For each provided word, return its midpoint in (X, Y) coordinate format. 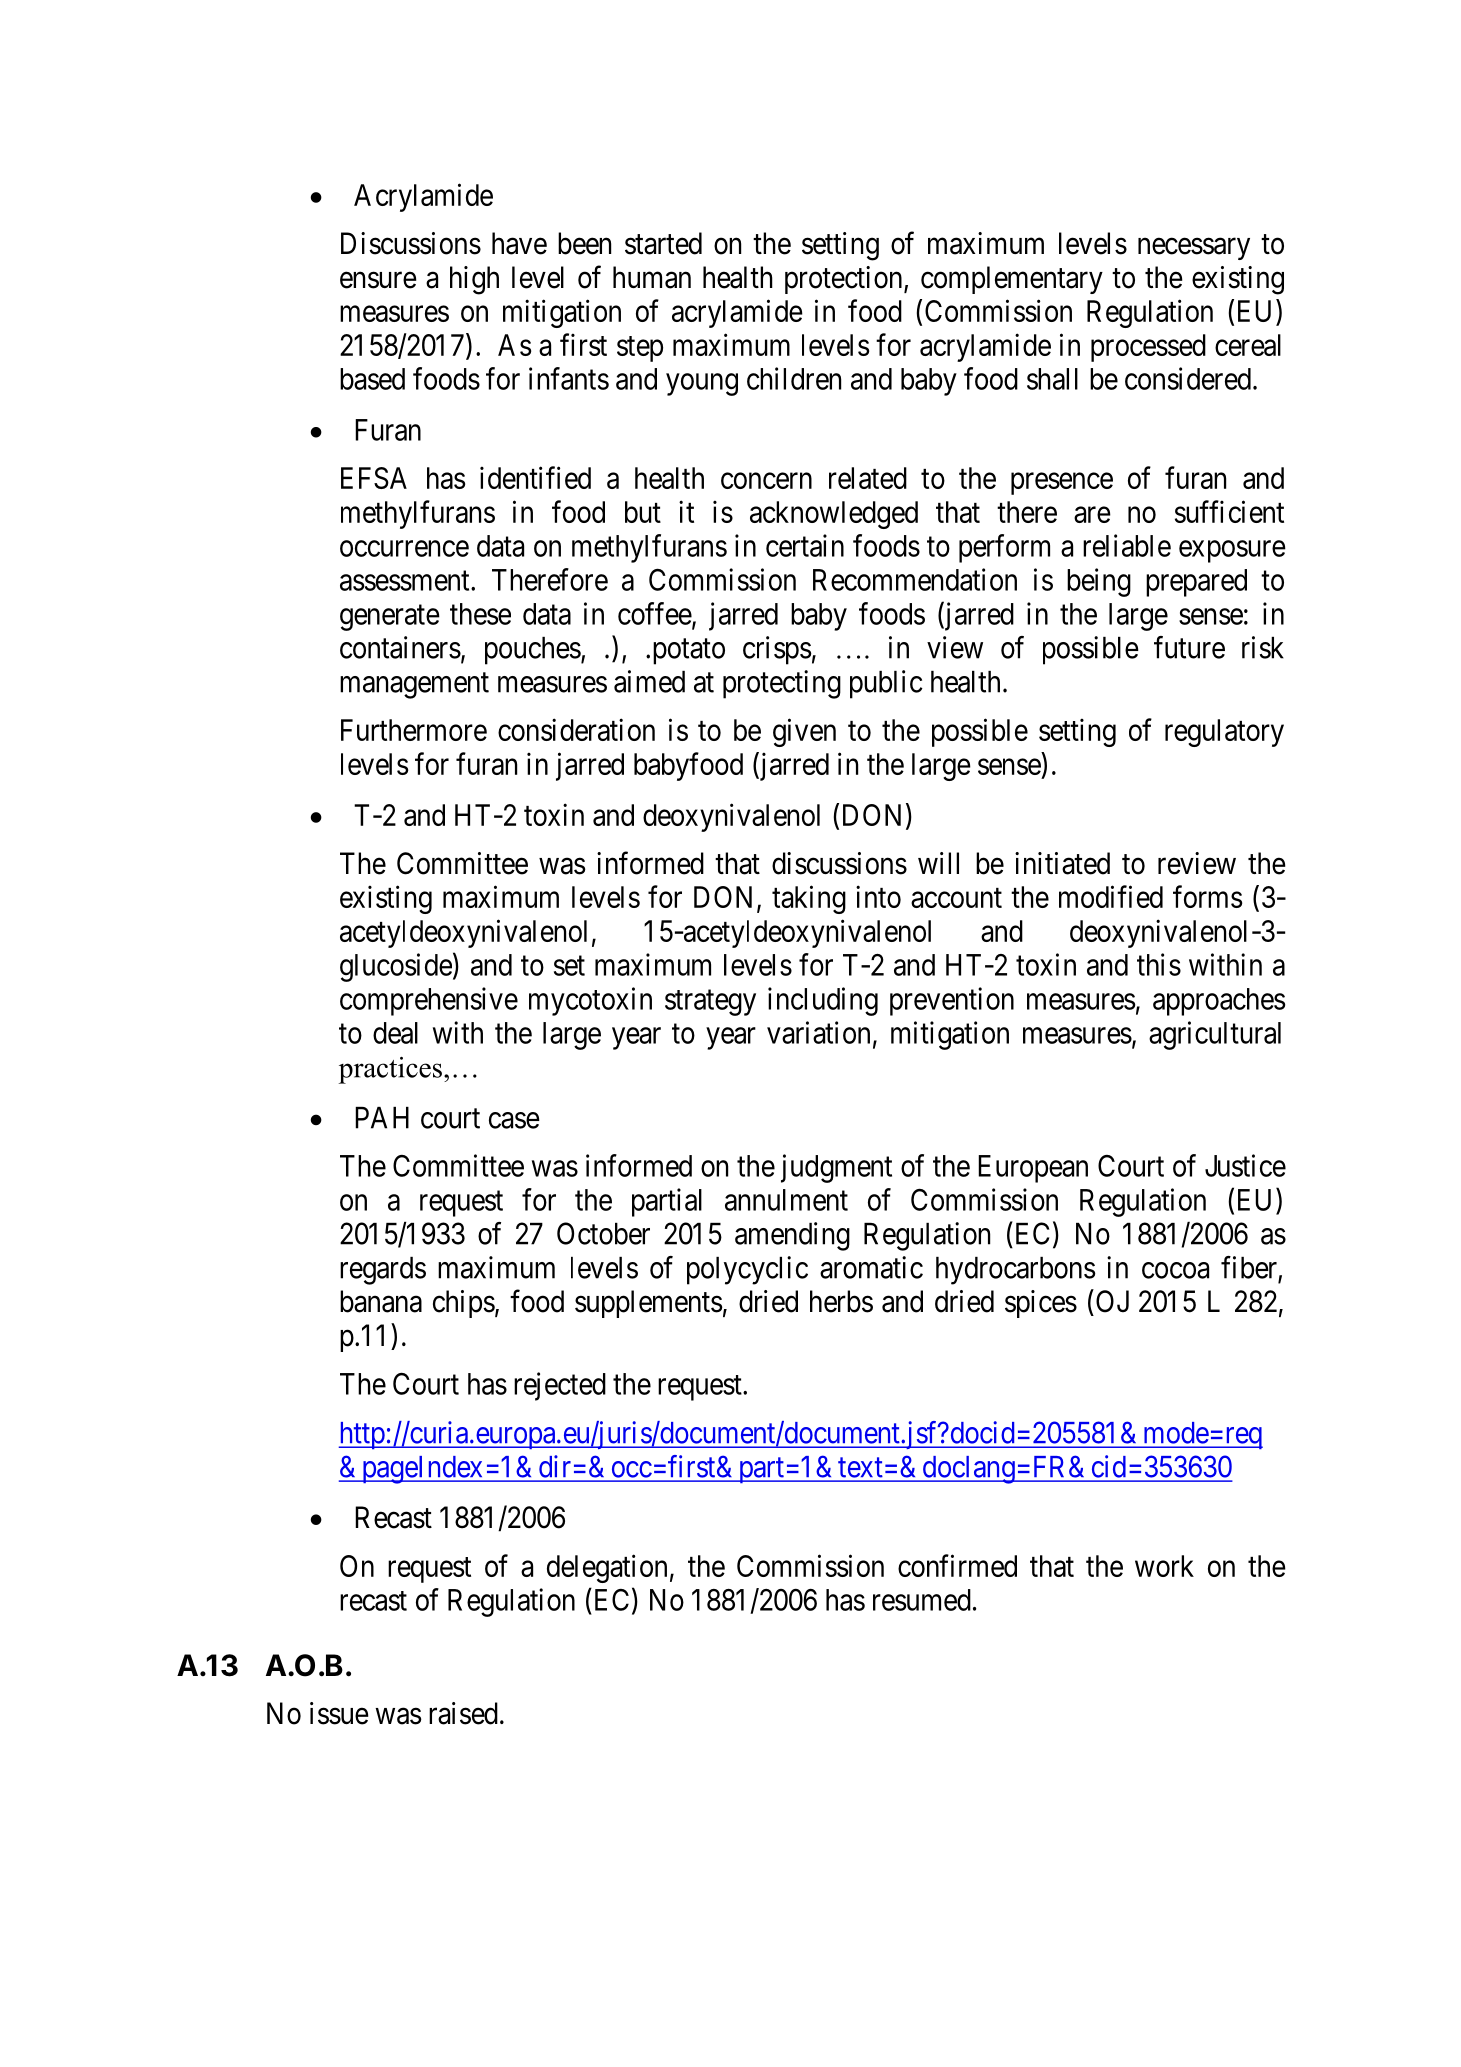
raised (463, 1713)
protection (845, 280)
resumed (922, 1600)
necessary (1194, 249)
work (1164, 1566)
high (474, 280)
